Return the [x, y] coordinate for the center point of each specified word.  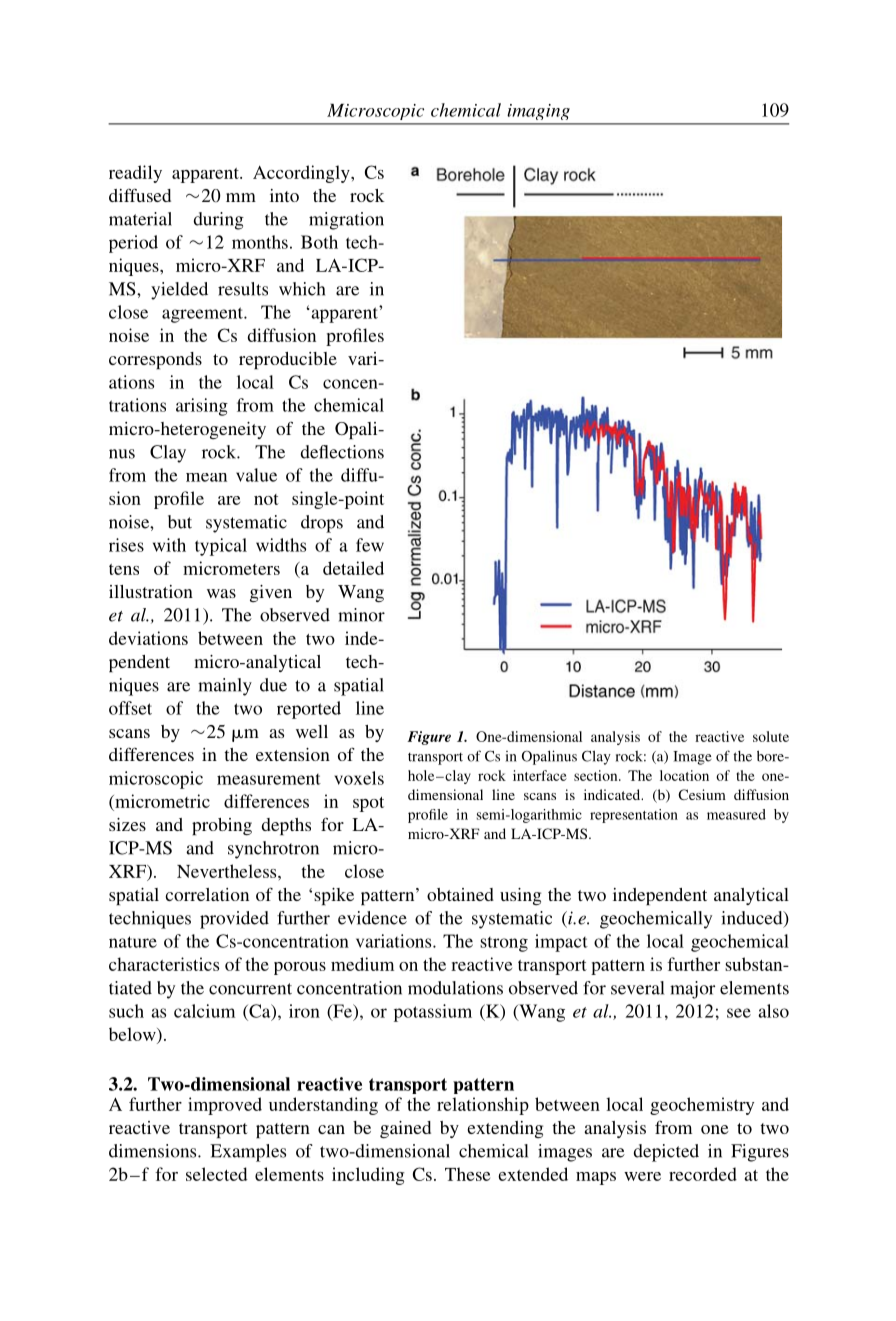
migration [346, 221]
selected [216, 1174]
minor [361, 615]
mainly [225, 687]
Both [319, 242]
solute [771, 736]
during [219, 221]
